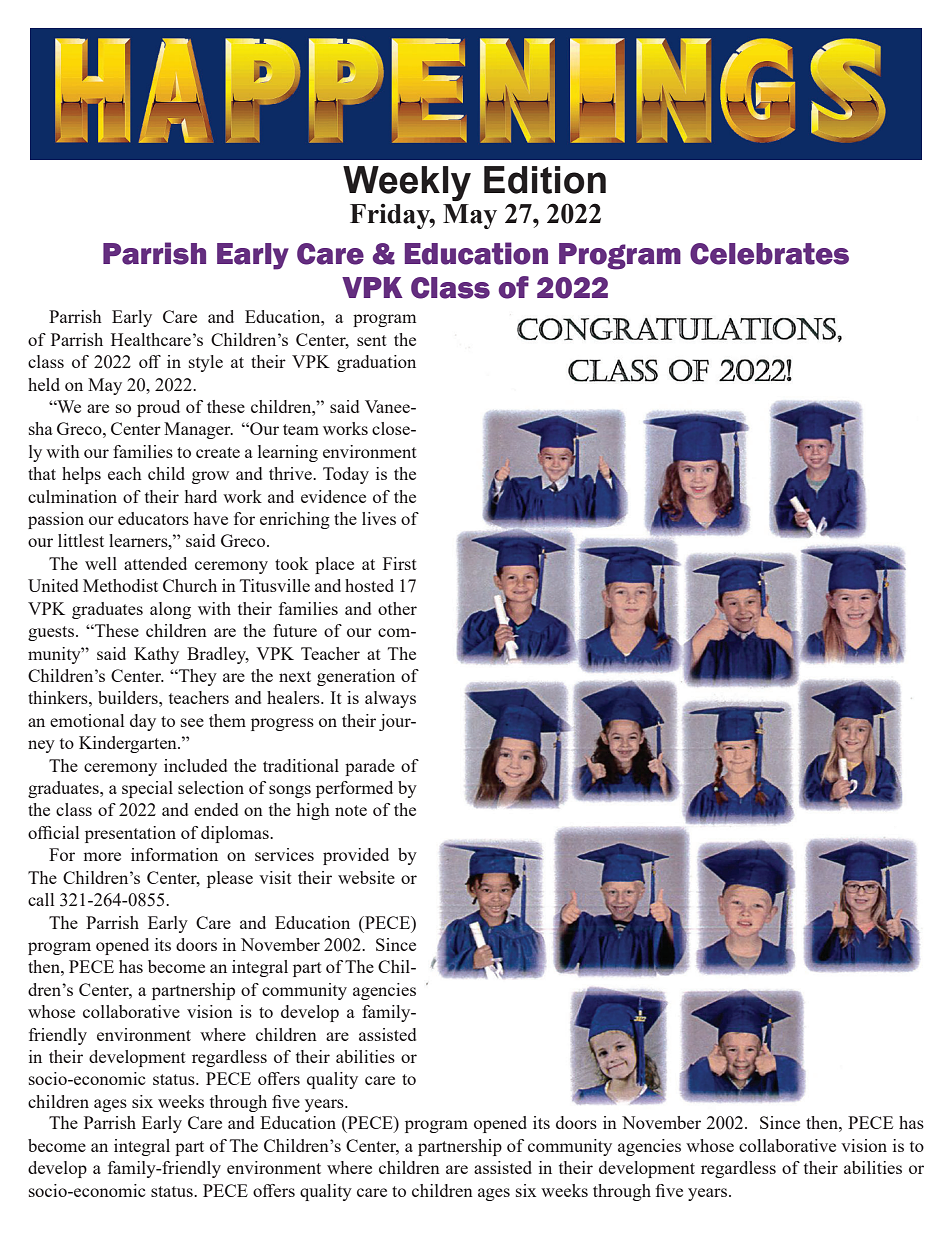  I want to click on other, so click(397, 608).
